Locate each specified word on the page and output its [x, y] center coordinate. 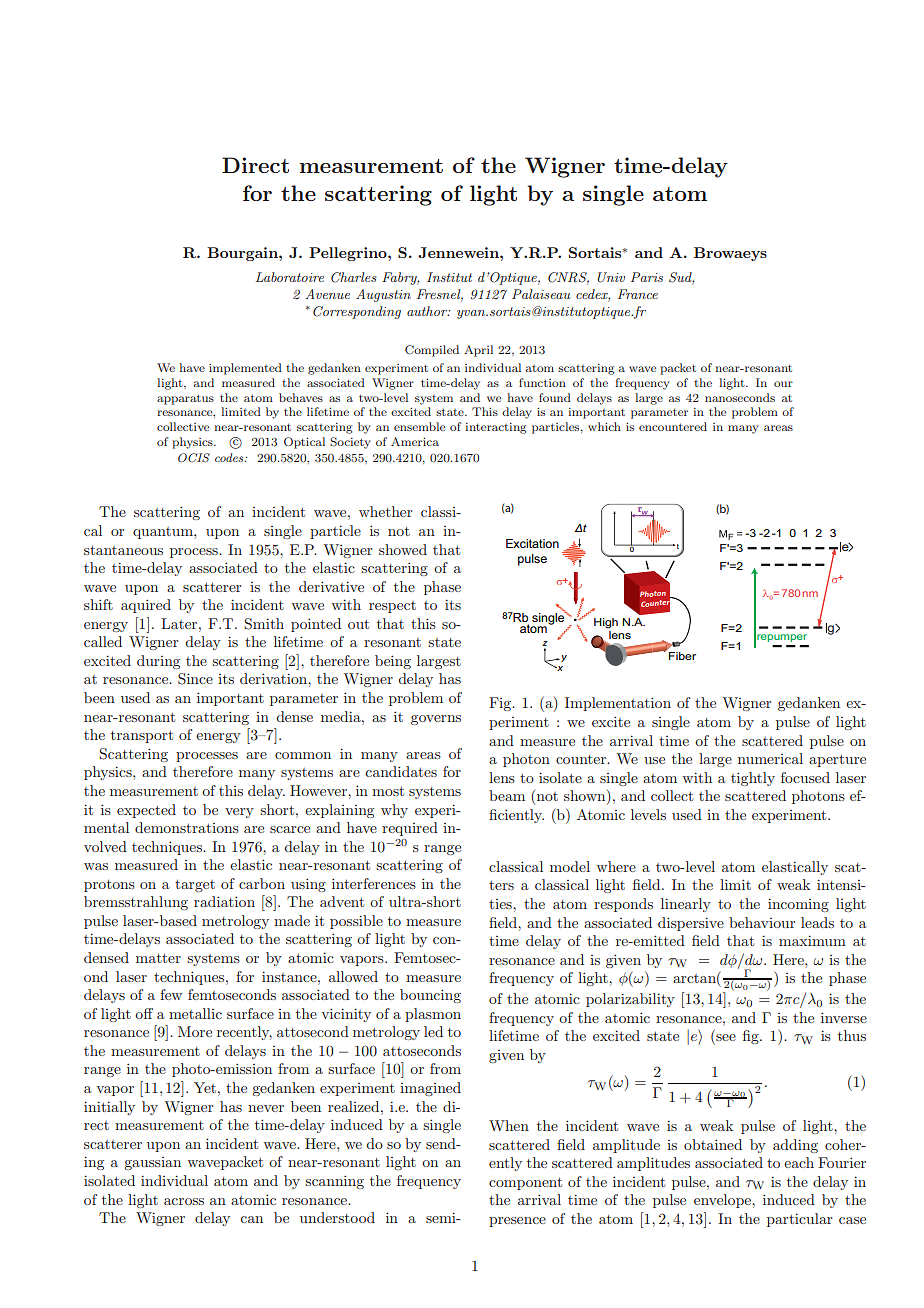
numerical [770, 758]
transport [142, 736]
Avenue [327, 294]
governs [436, 720]
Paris [647, 277]
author [428, 311]
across [184, 1201]
